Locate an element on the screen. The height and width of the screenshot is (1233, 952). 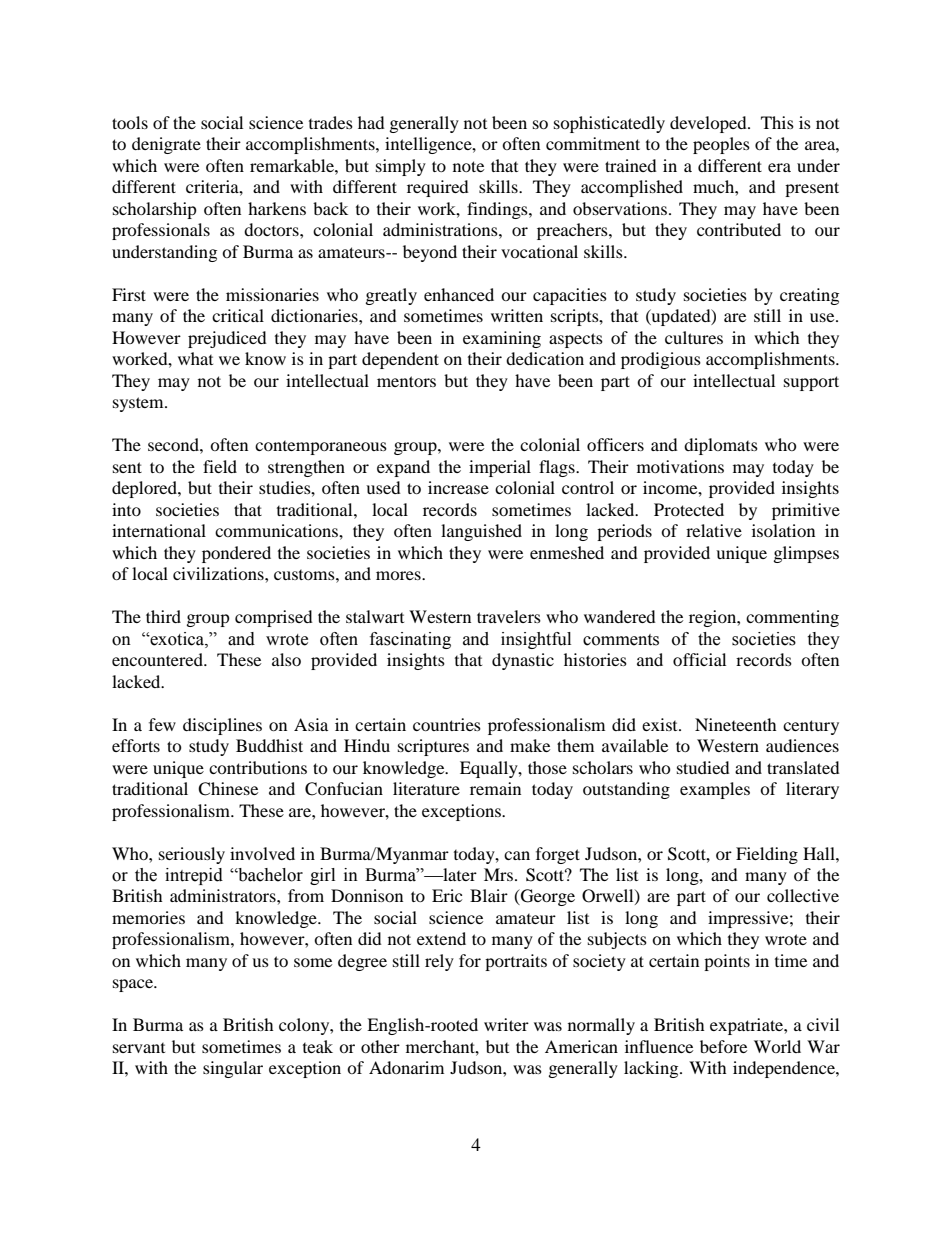
examining is located at coordinates (502, 339).
